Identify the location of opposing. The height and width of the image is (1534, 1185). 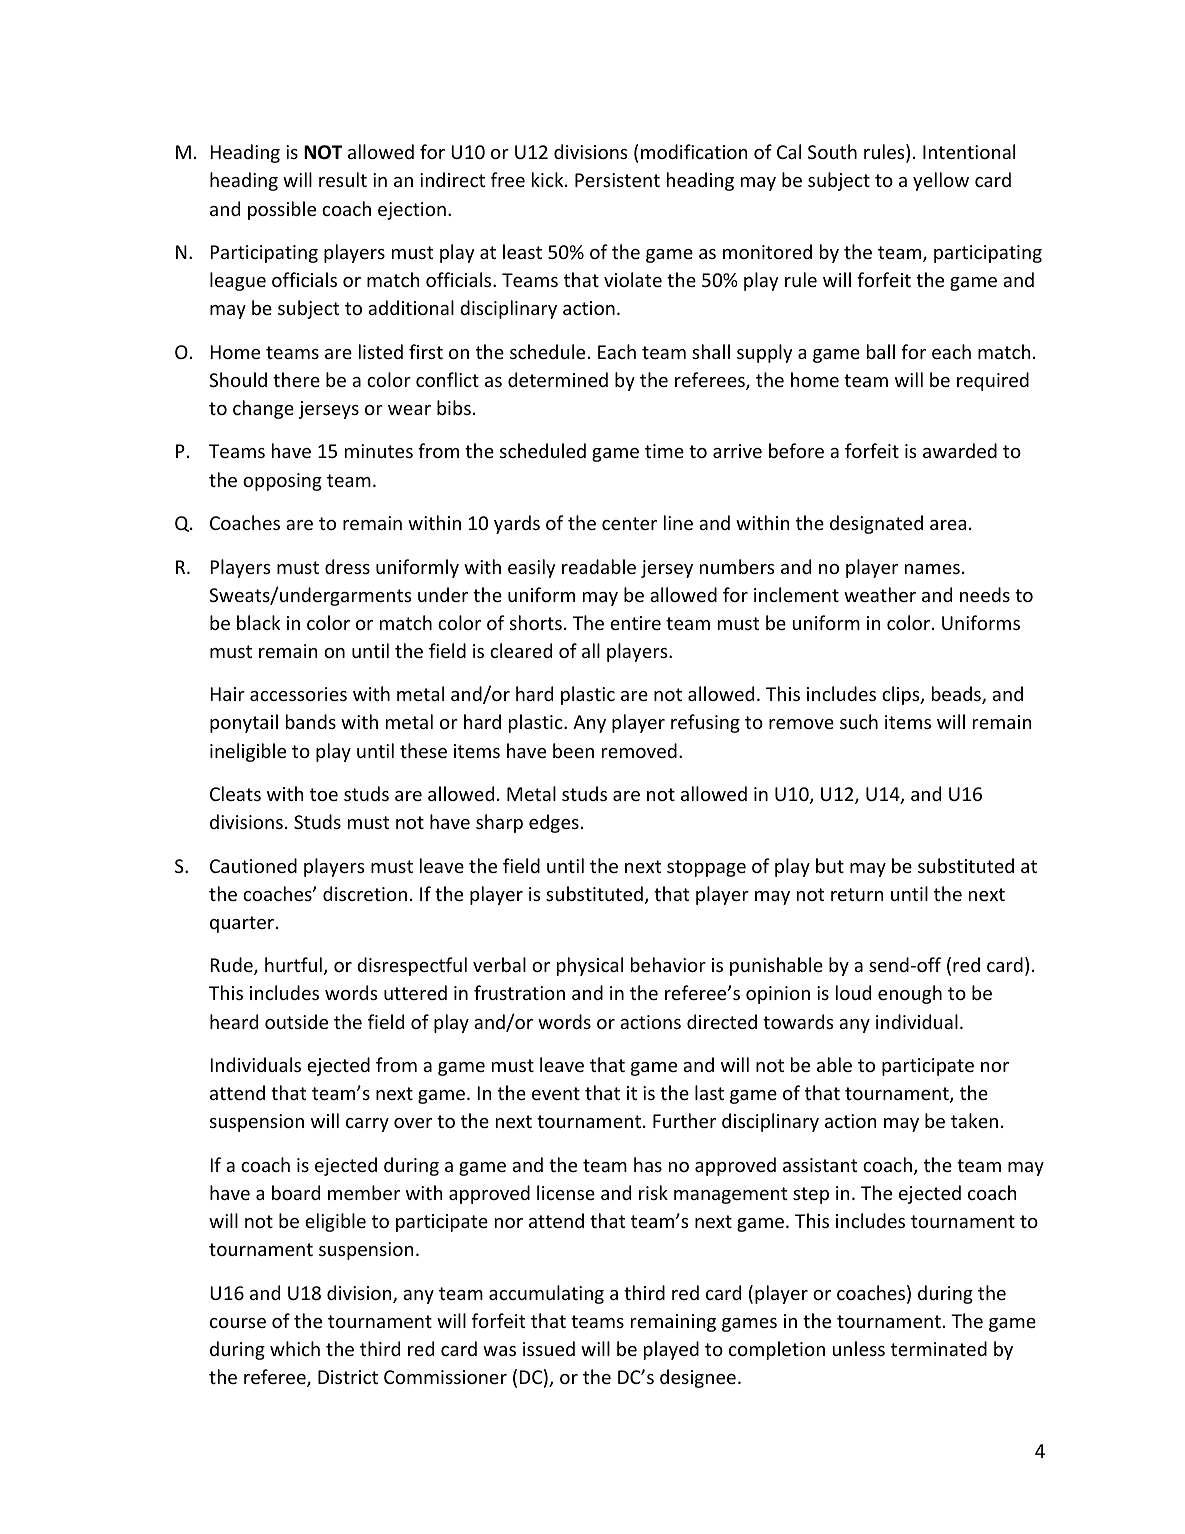
(282, 482).
